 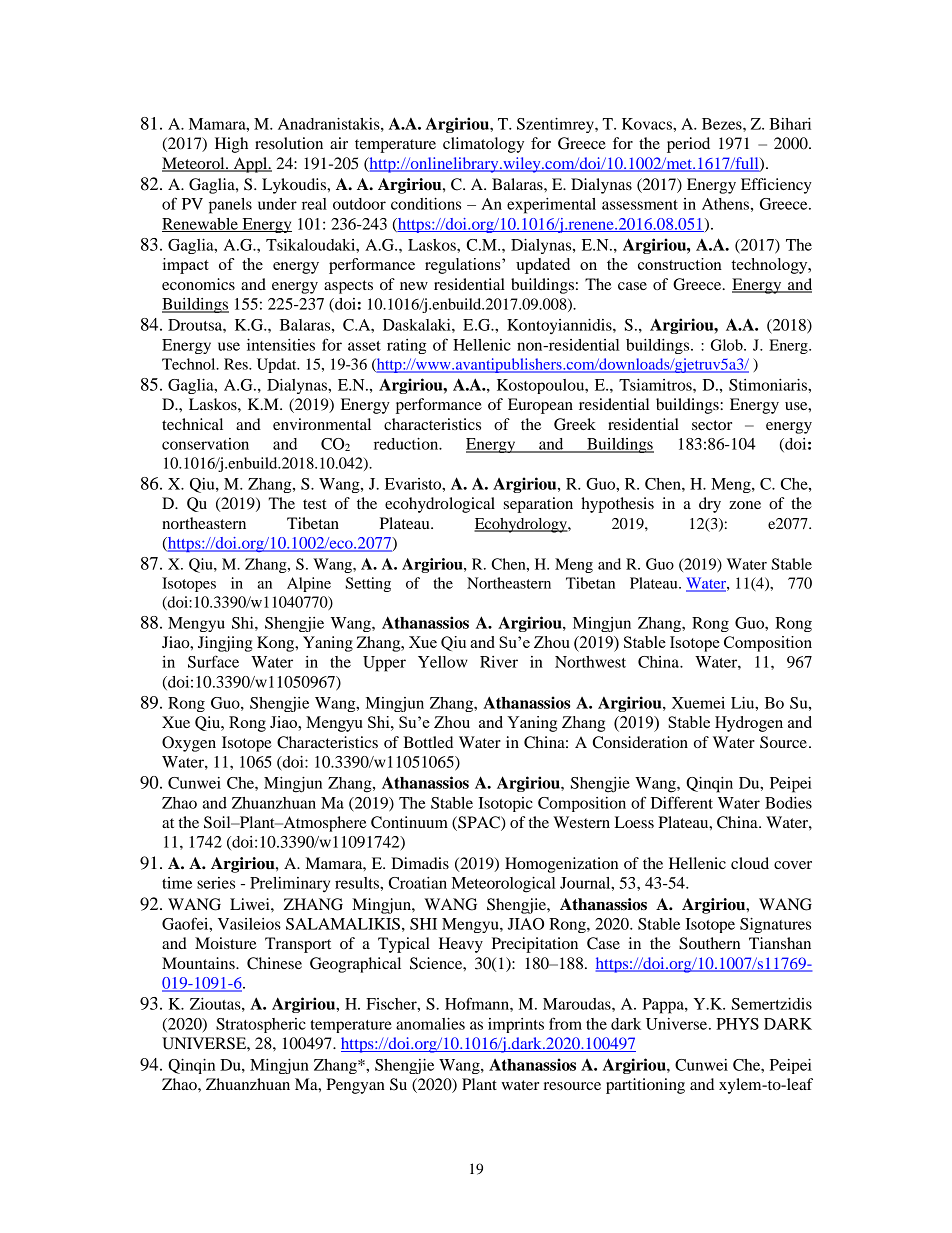 What do you see at coordinates (749, 724) in the screenshot?
I see `Hydrogen` at bounding box center [749, 724].
